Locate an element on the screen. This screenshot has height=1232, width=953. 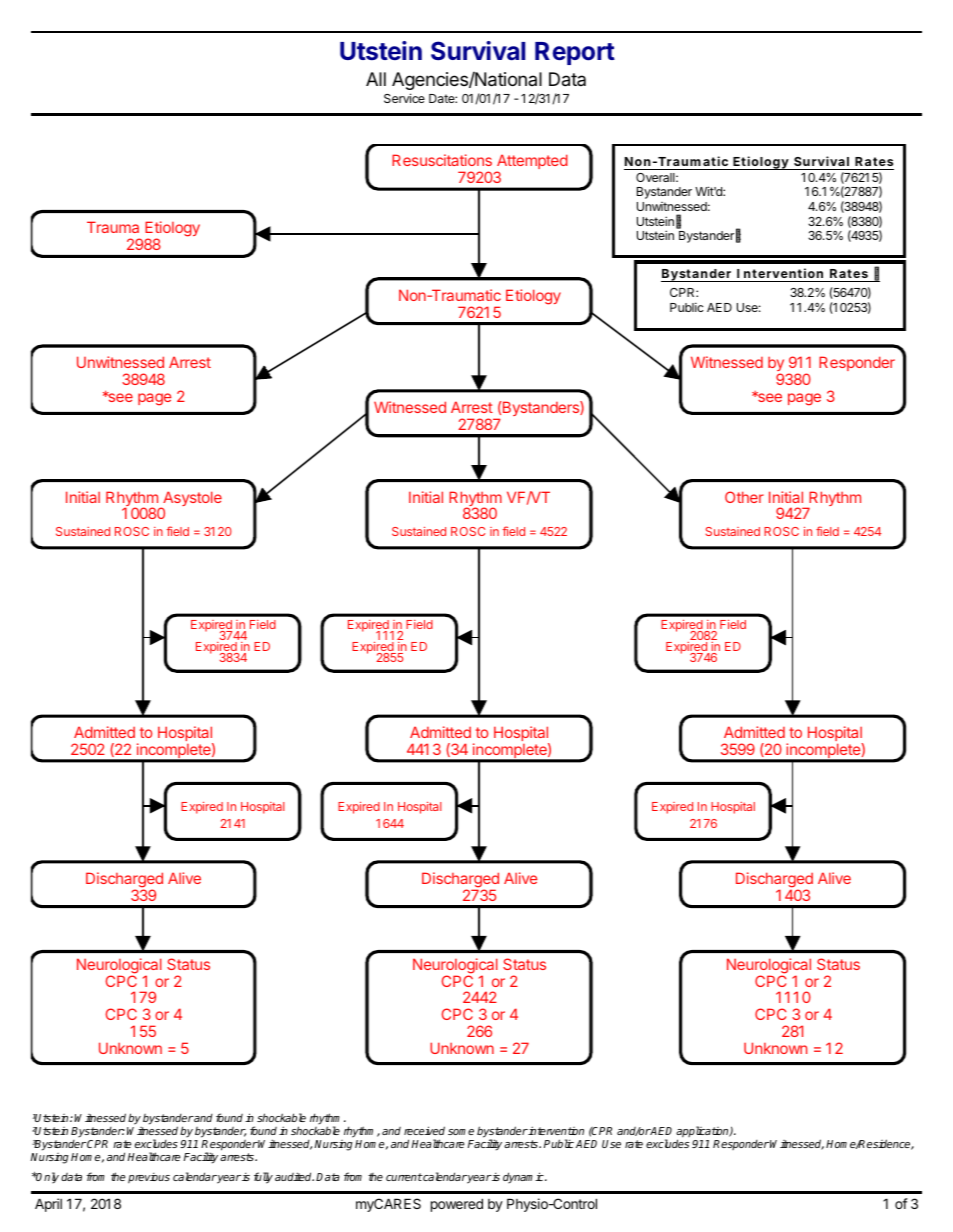
Service is located at coordinates (404, 98).
